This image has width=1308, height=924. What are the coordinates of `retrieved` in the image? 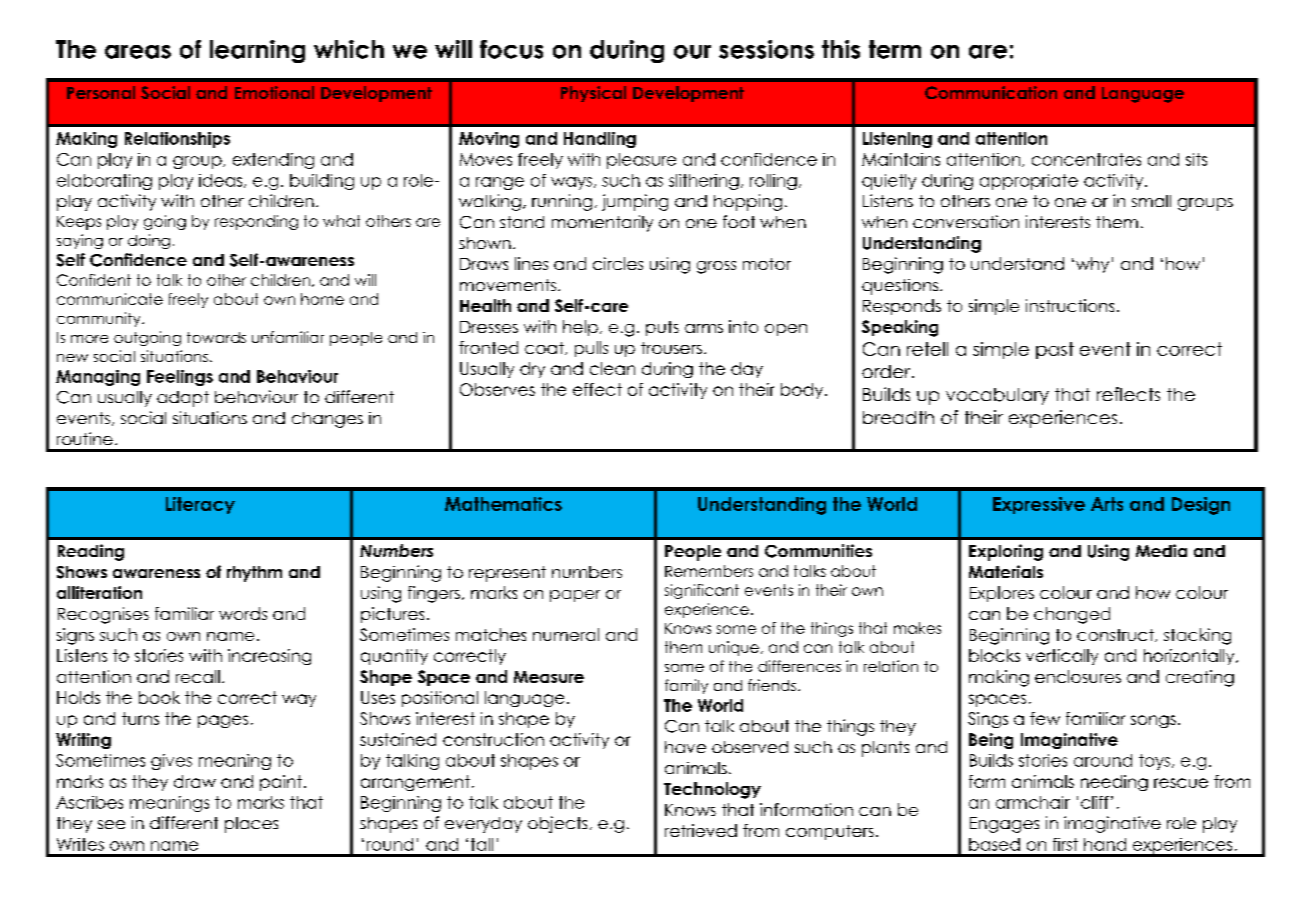 It's located at (701, 830).
